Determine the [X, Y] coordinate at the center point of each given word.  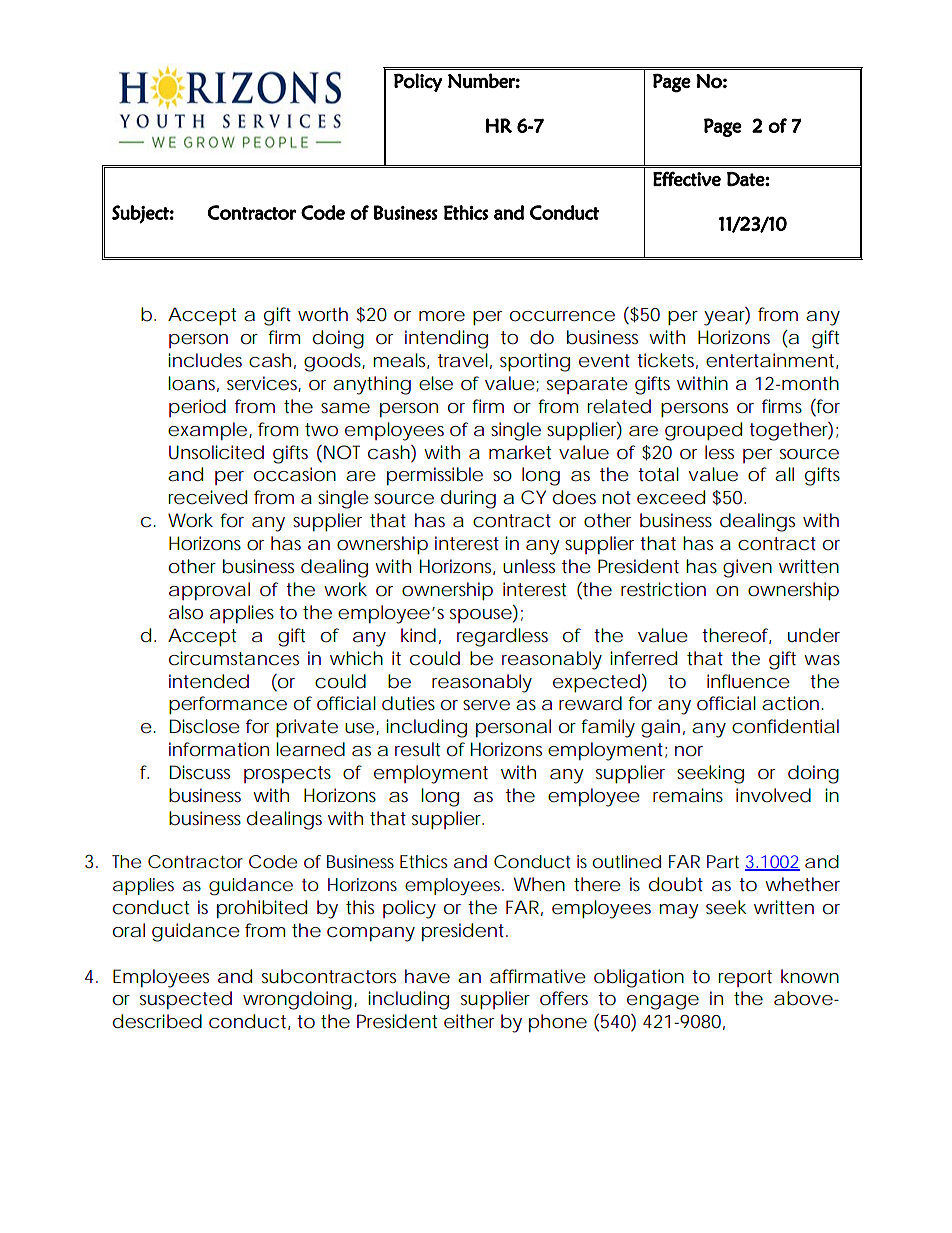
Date [746, 179]
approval [209, 591]
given [747, 568]
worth [323, 314]
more [442, 316]
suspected [186, 1000]
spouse [481, 616]
